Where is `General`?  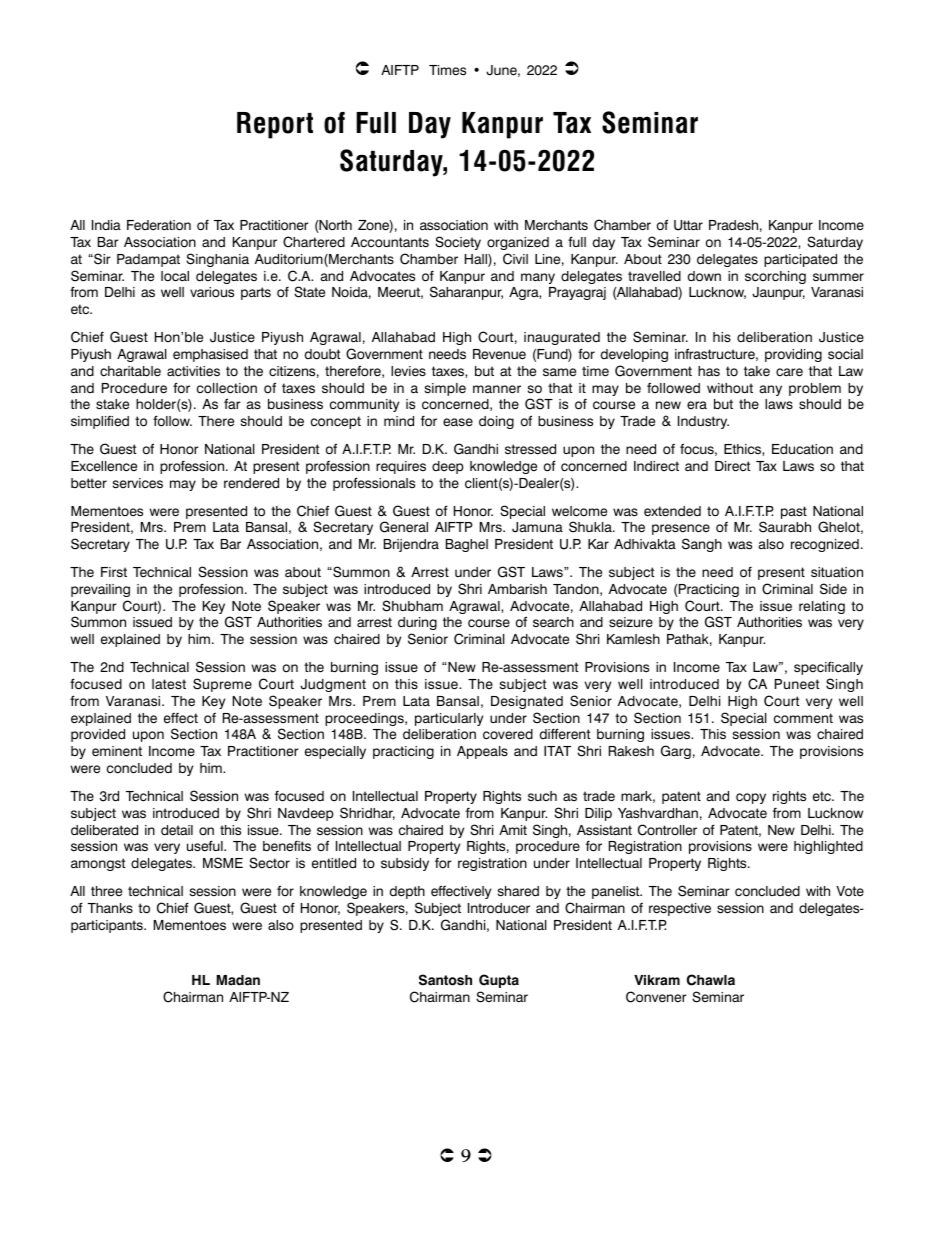 General is located at coordinates (404, 527).
